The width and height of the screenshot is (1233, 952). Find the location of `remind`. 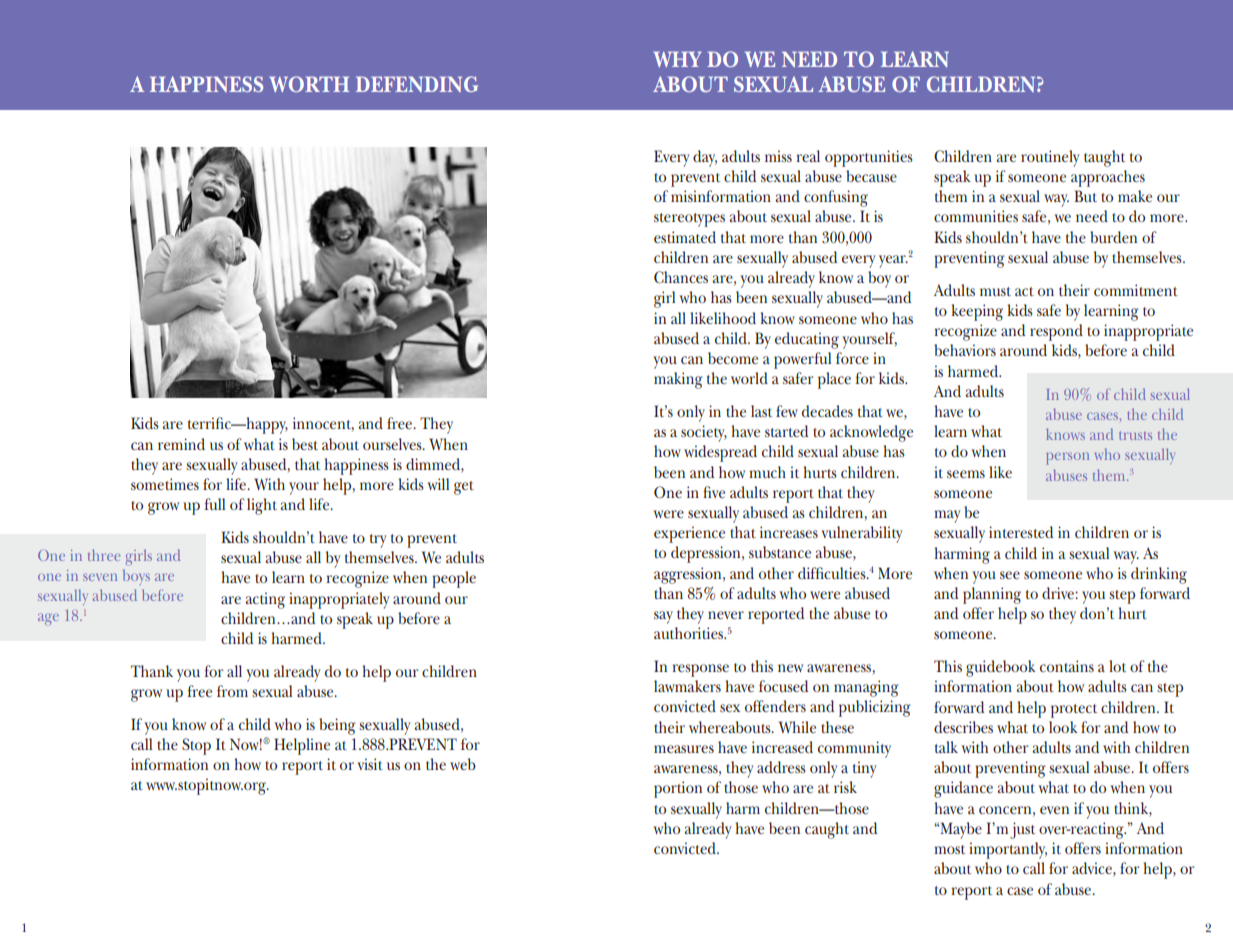

remind is located at coordinates (181, 444).
